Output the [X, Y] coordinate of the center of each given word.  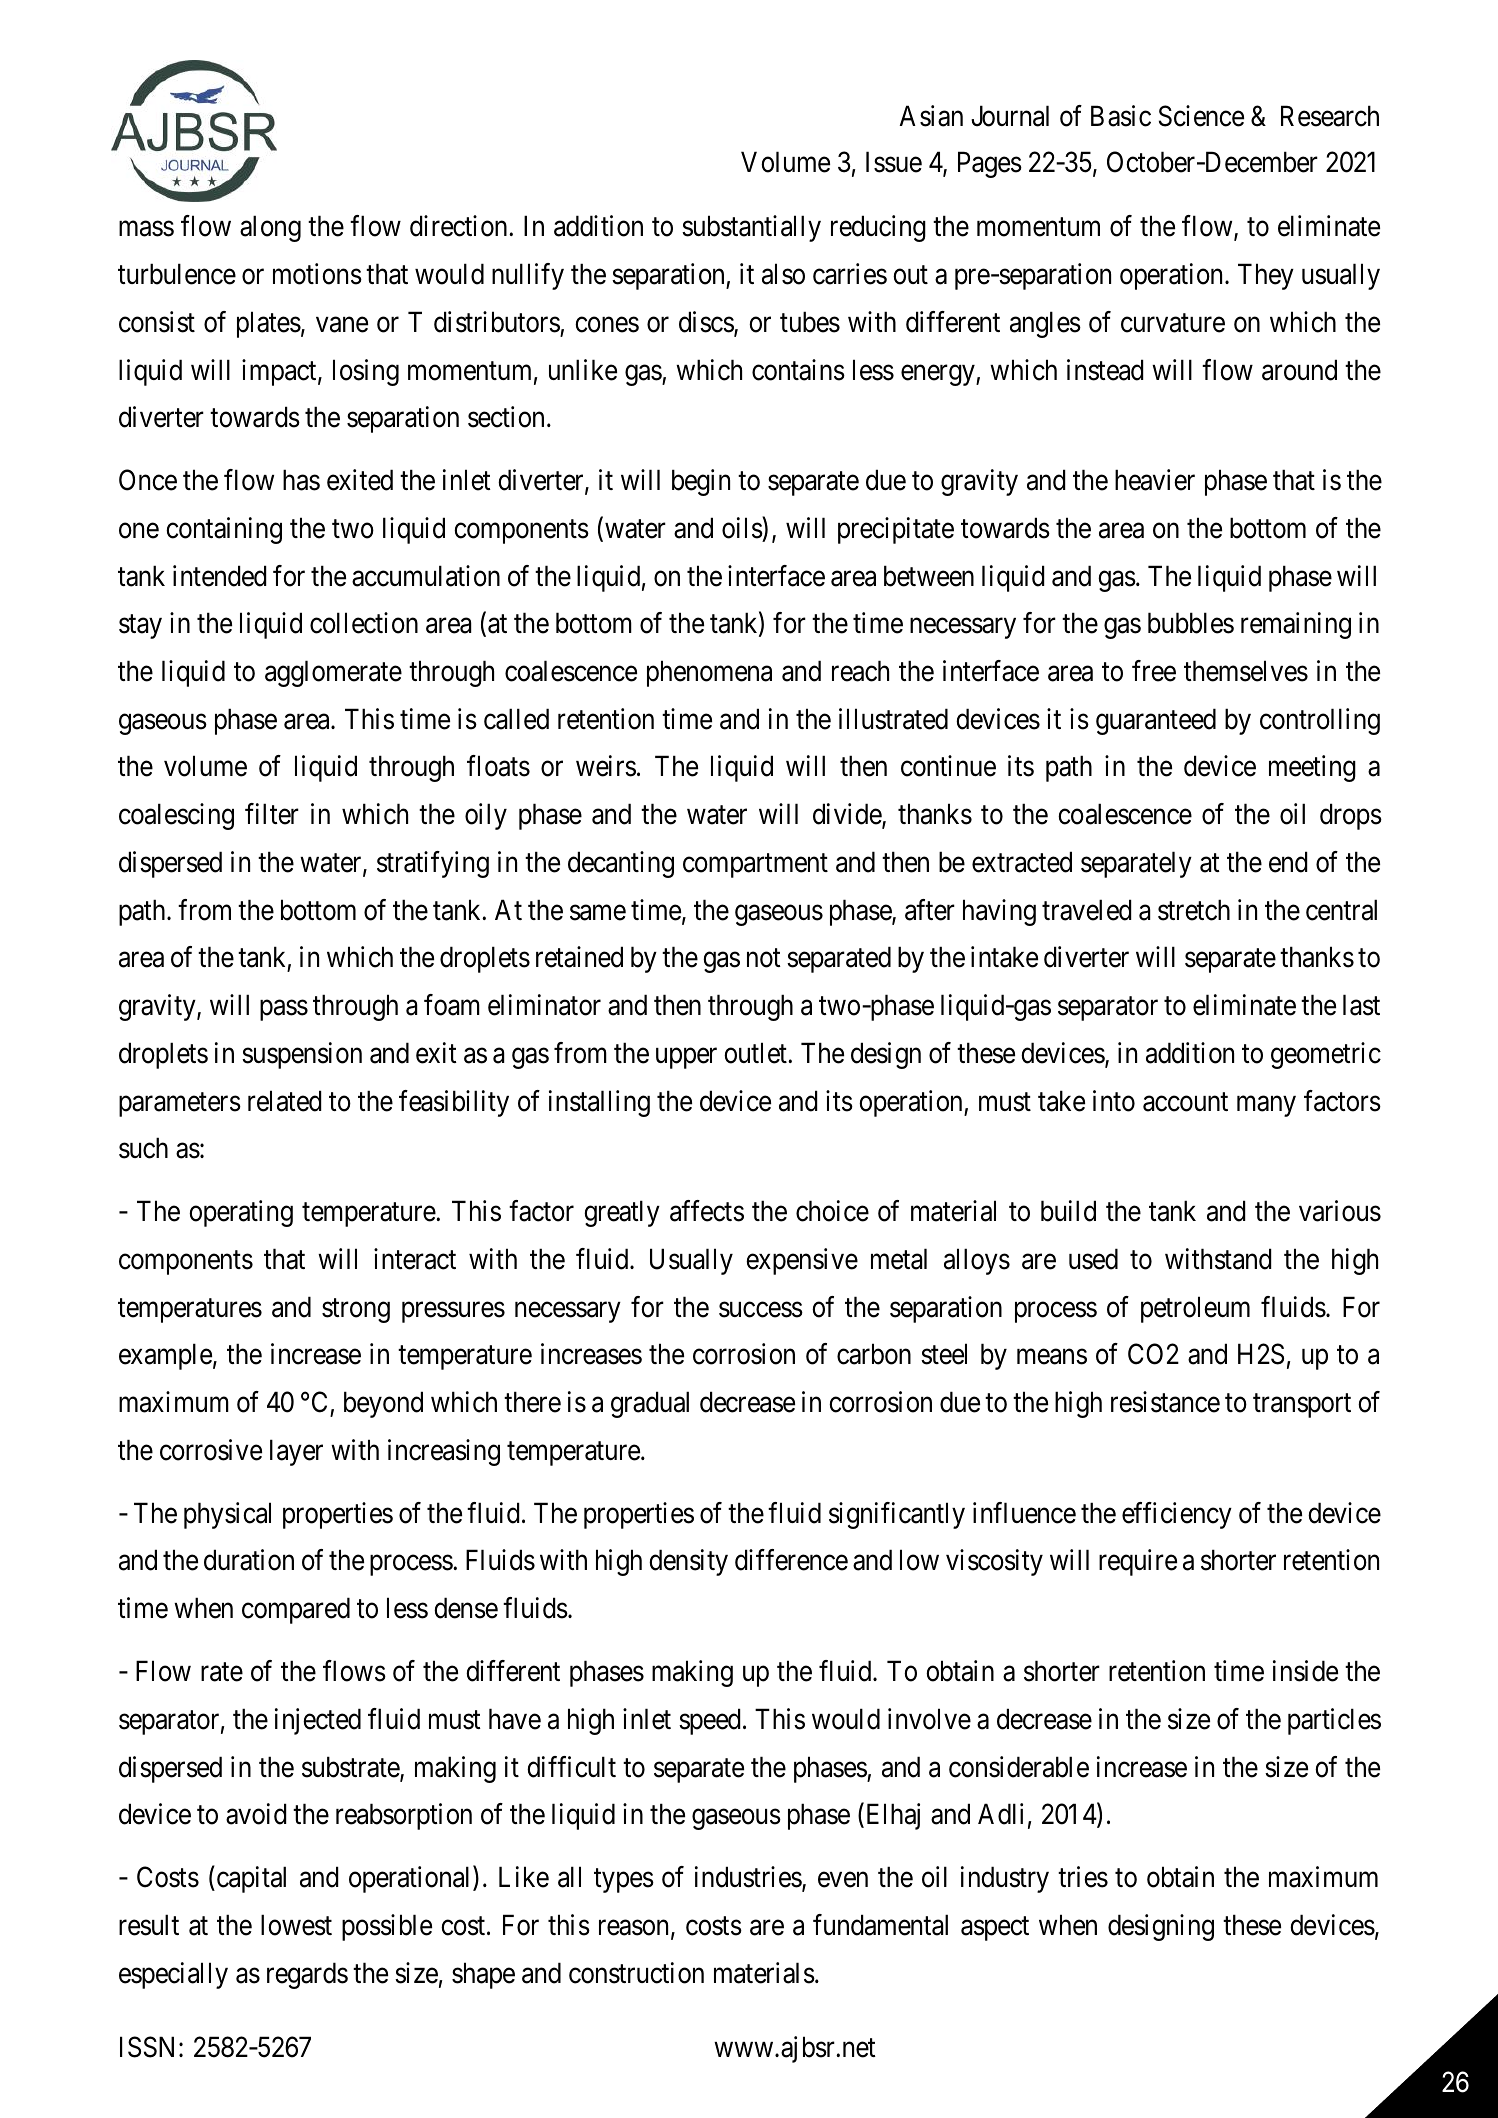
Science [1201, 116]
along [270, 228]
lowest [296, 1925]
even [843, 1880]
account [1185, 1102]
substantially [751, 228]
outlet [756, 1053]
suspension [302, 1055]
